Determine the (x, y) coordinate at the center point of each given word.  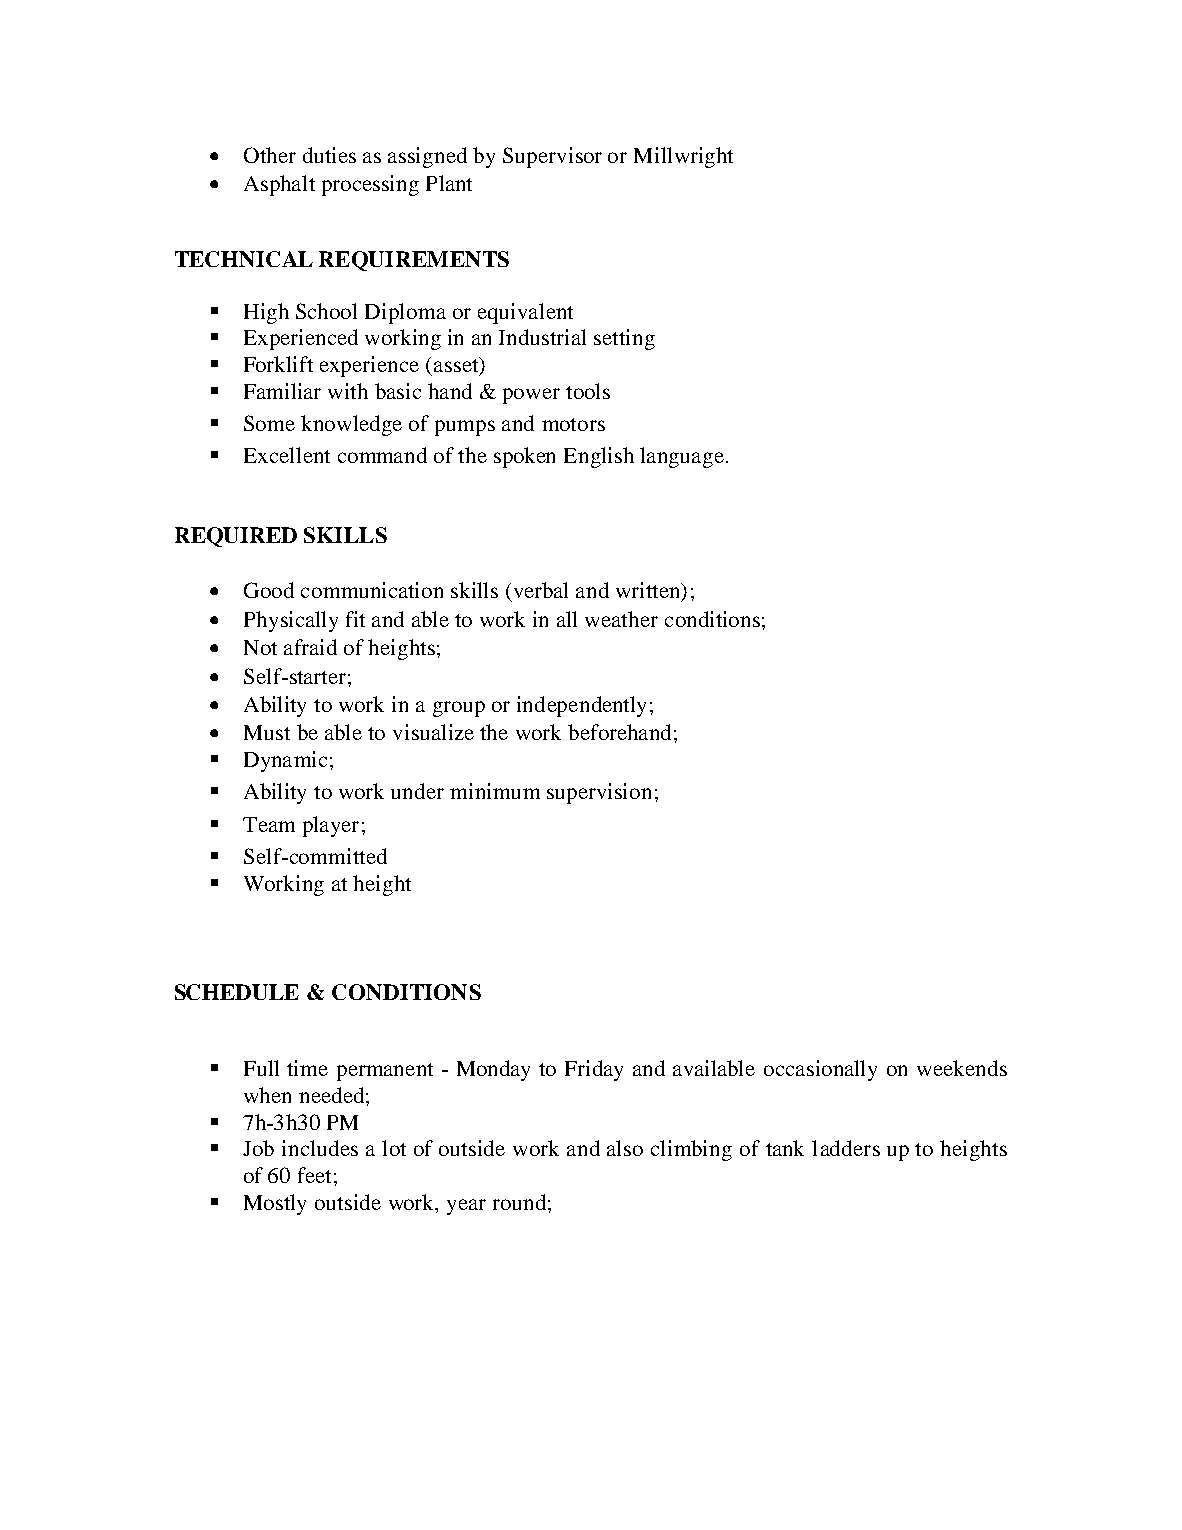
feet (314, 1175)
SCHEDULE (237, 992)
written (649, 591)
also (625, 1148)
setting (624, 339)
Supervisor (552, 157)
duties (329, 155)
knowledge (351, 425)
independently (581, 706)
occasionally (820, 1070)
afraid (310, 647)
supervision (599, 793)
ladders (846, 1148)
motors (573, 424)
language (682, 457)
